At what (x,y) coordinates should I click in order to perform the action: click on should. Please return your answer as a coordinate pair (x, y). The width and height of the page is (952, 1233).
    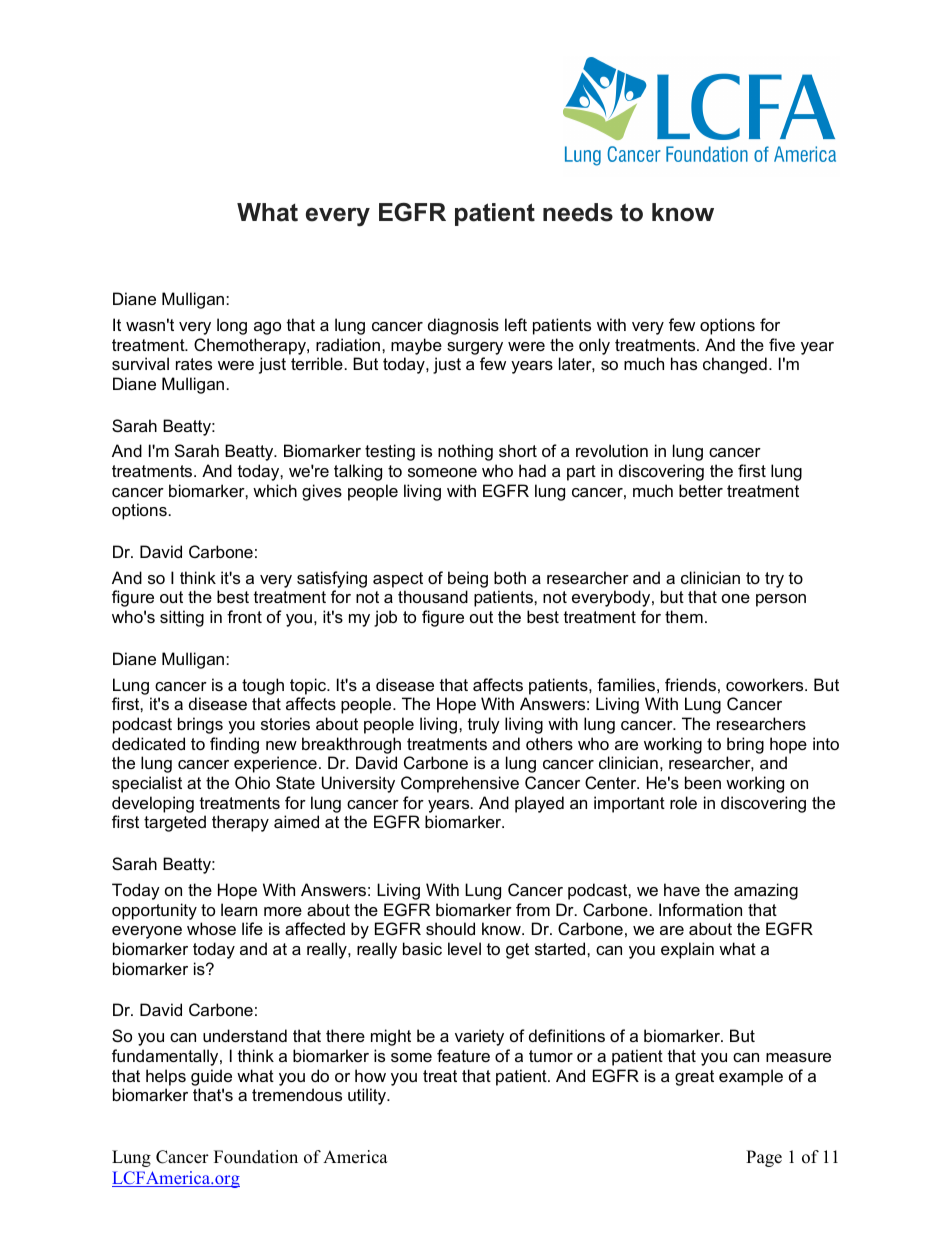
    Looking at the image, I should click on (450, 928).
